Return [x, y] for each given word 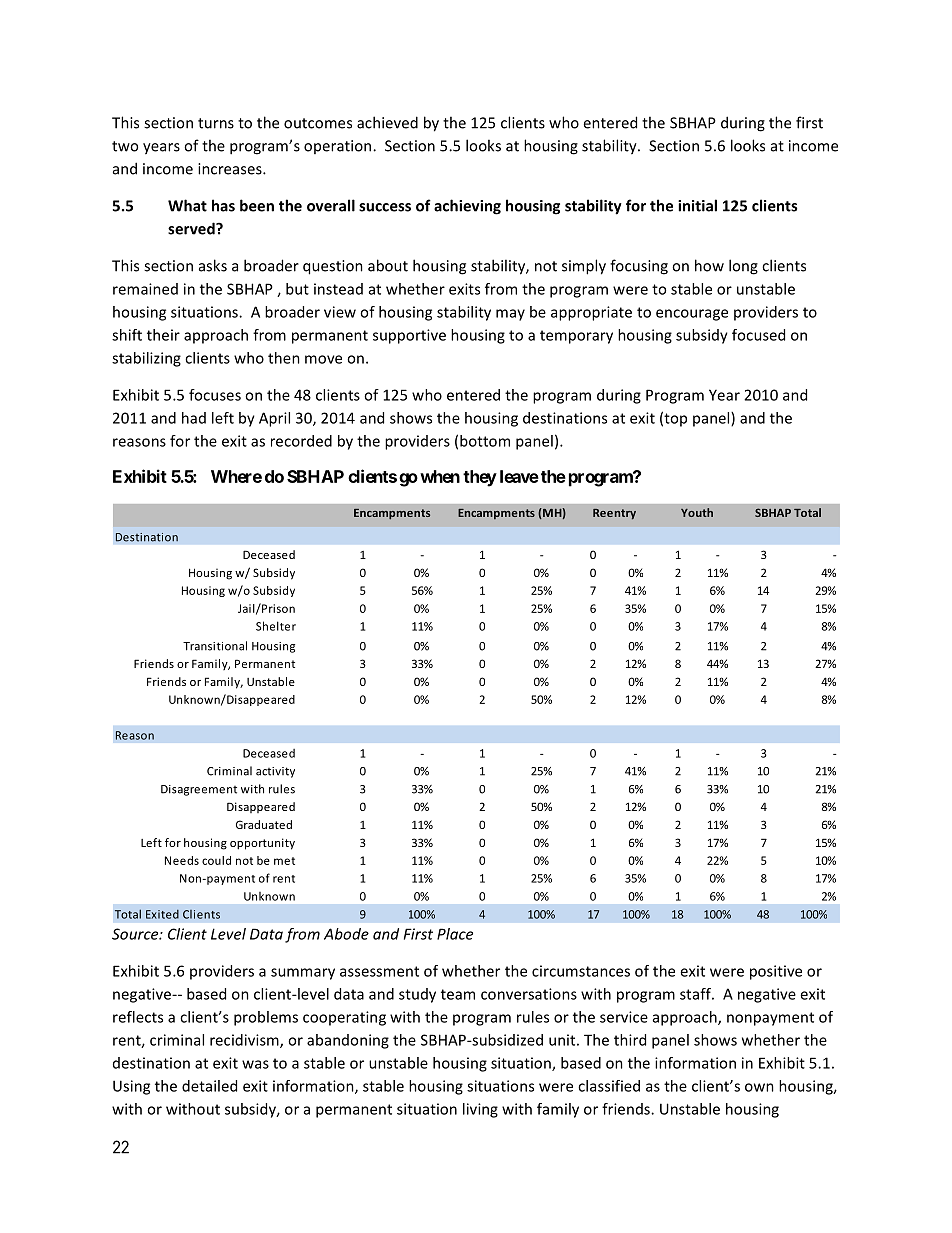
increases [231, 169]
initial [697, 205]
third [630, 1040]
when [440, 476]
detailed [209, 1086]
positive [776, 972]
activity [275, 772]
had [194, 418]
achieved [387, 122]
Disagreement [199, 790]
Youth [697, 512]
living [480, 1110]
